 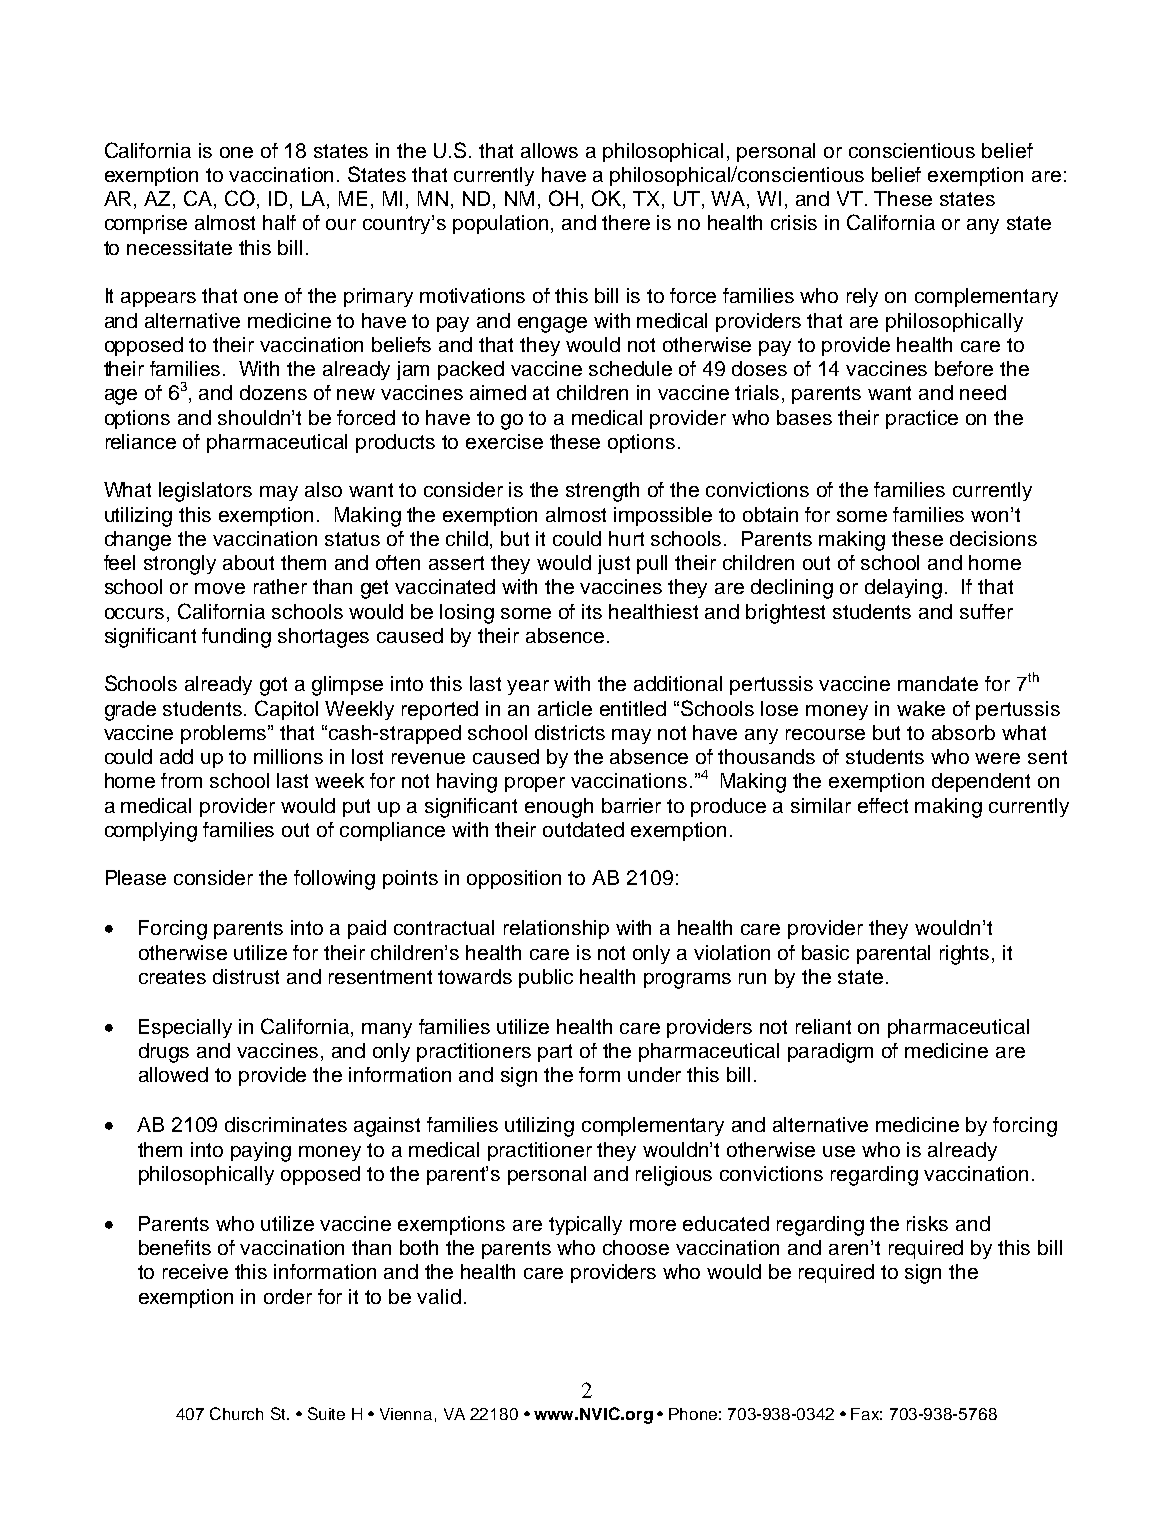 I want to click on from, so click(x=181, y=780).
